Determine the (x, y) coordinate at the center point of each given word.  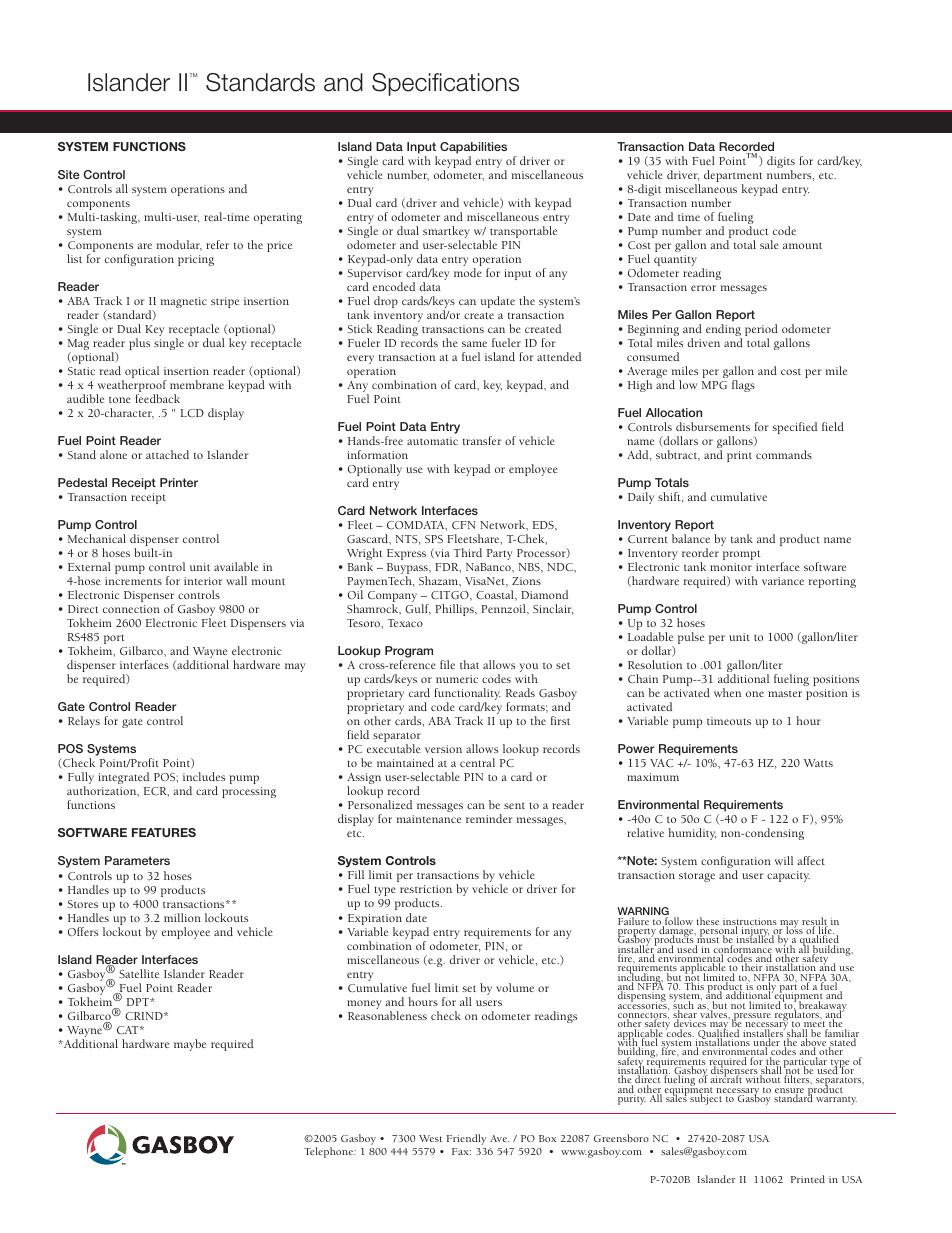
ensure (789, 1092)
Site (69, 174)
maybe (190, 1045)
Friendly (466, 1139)
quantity (675, 260)
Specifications (445, 84)
